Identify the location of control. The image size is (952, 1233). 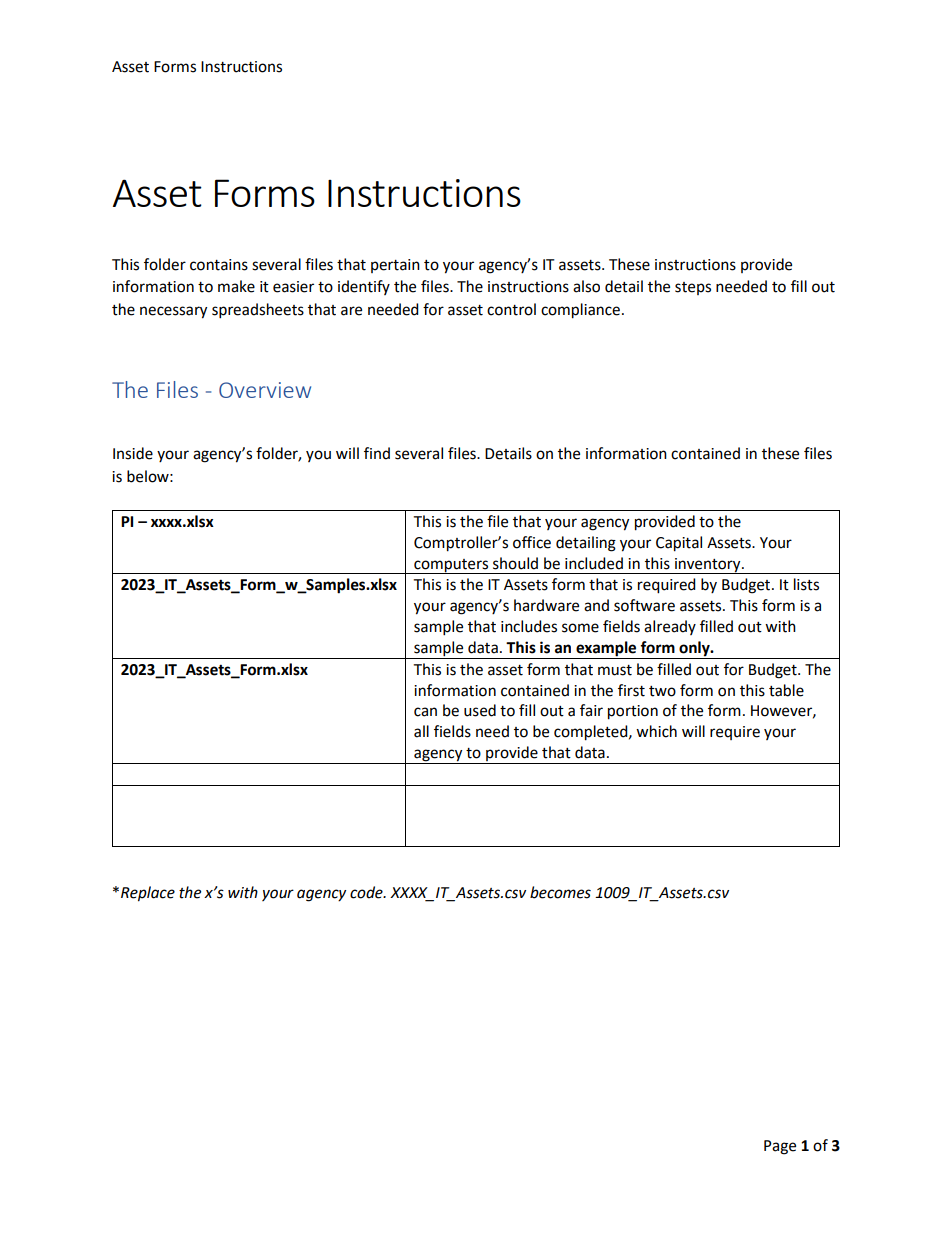
(511, 309).
